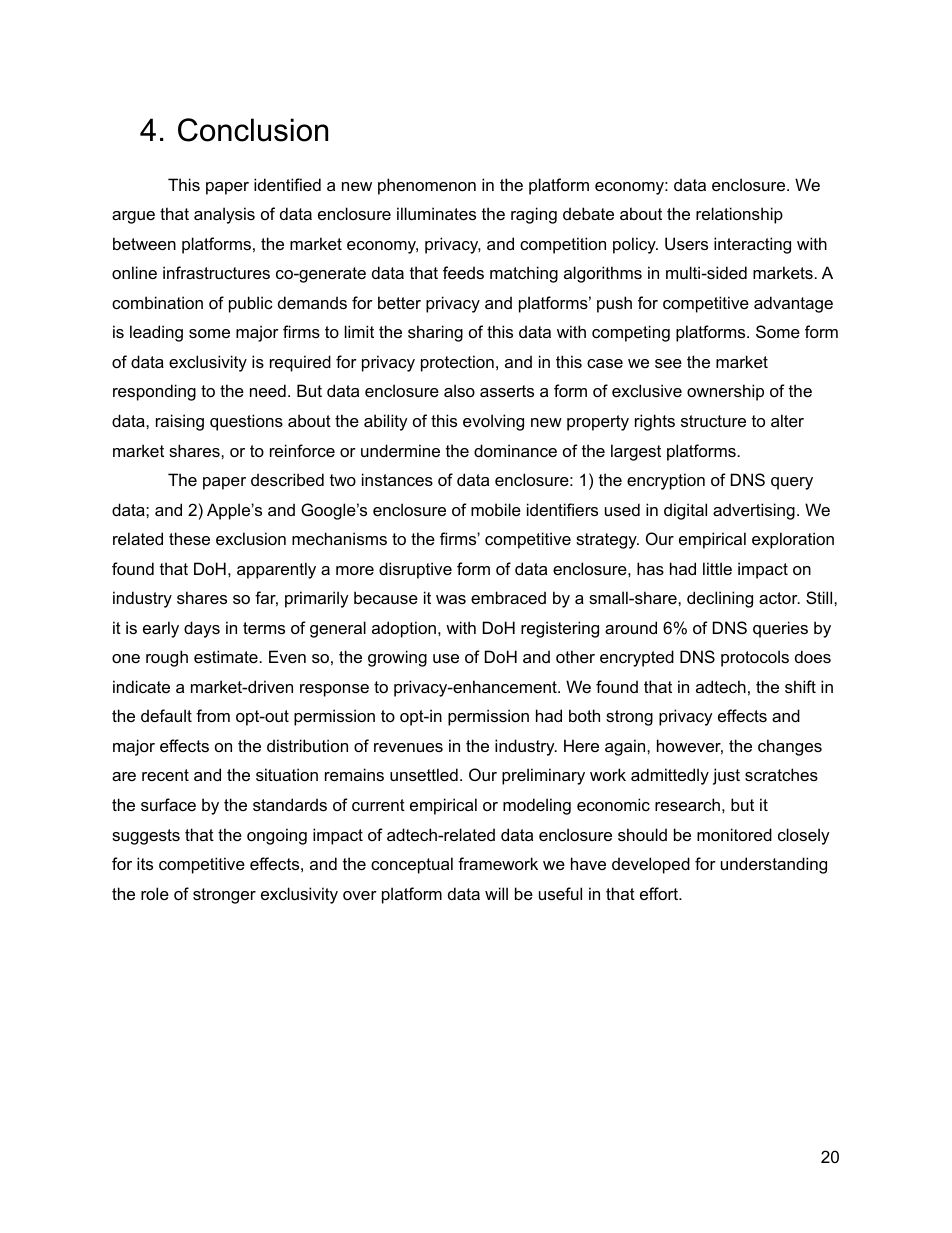 The width and height of the document is (952, 1233). Describe the element at coordinates (213, 715) in the document. I see `from` at that location.
